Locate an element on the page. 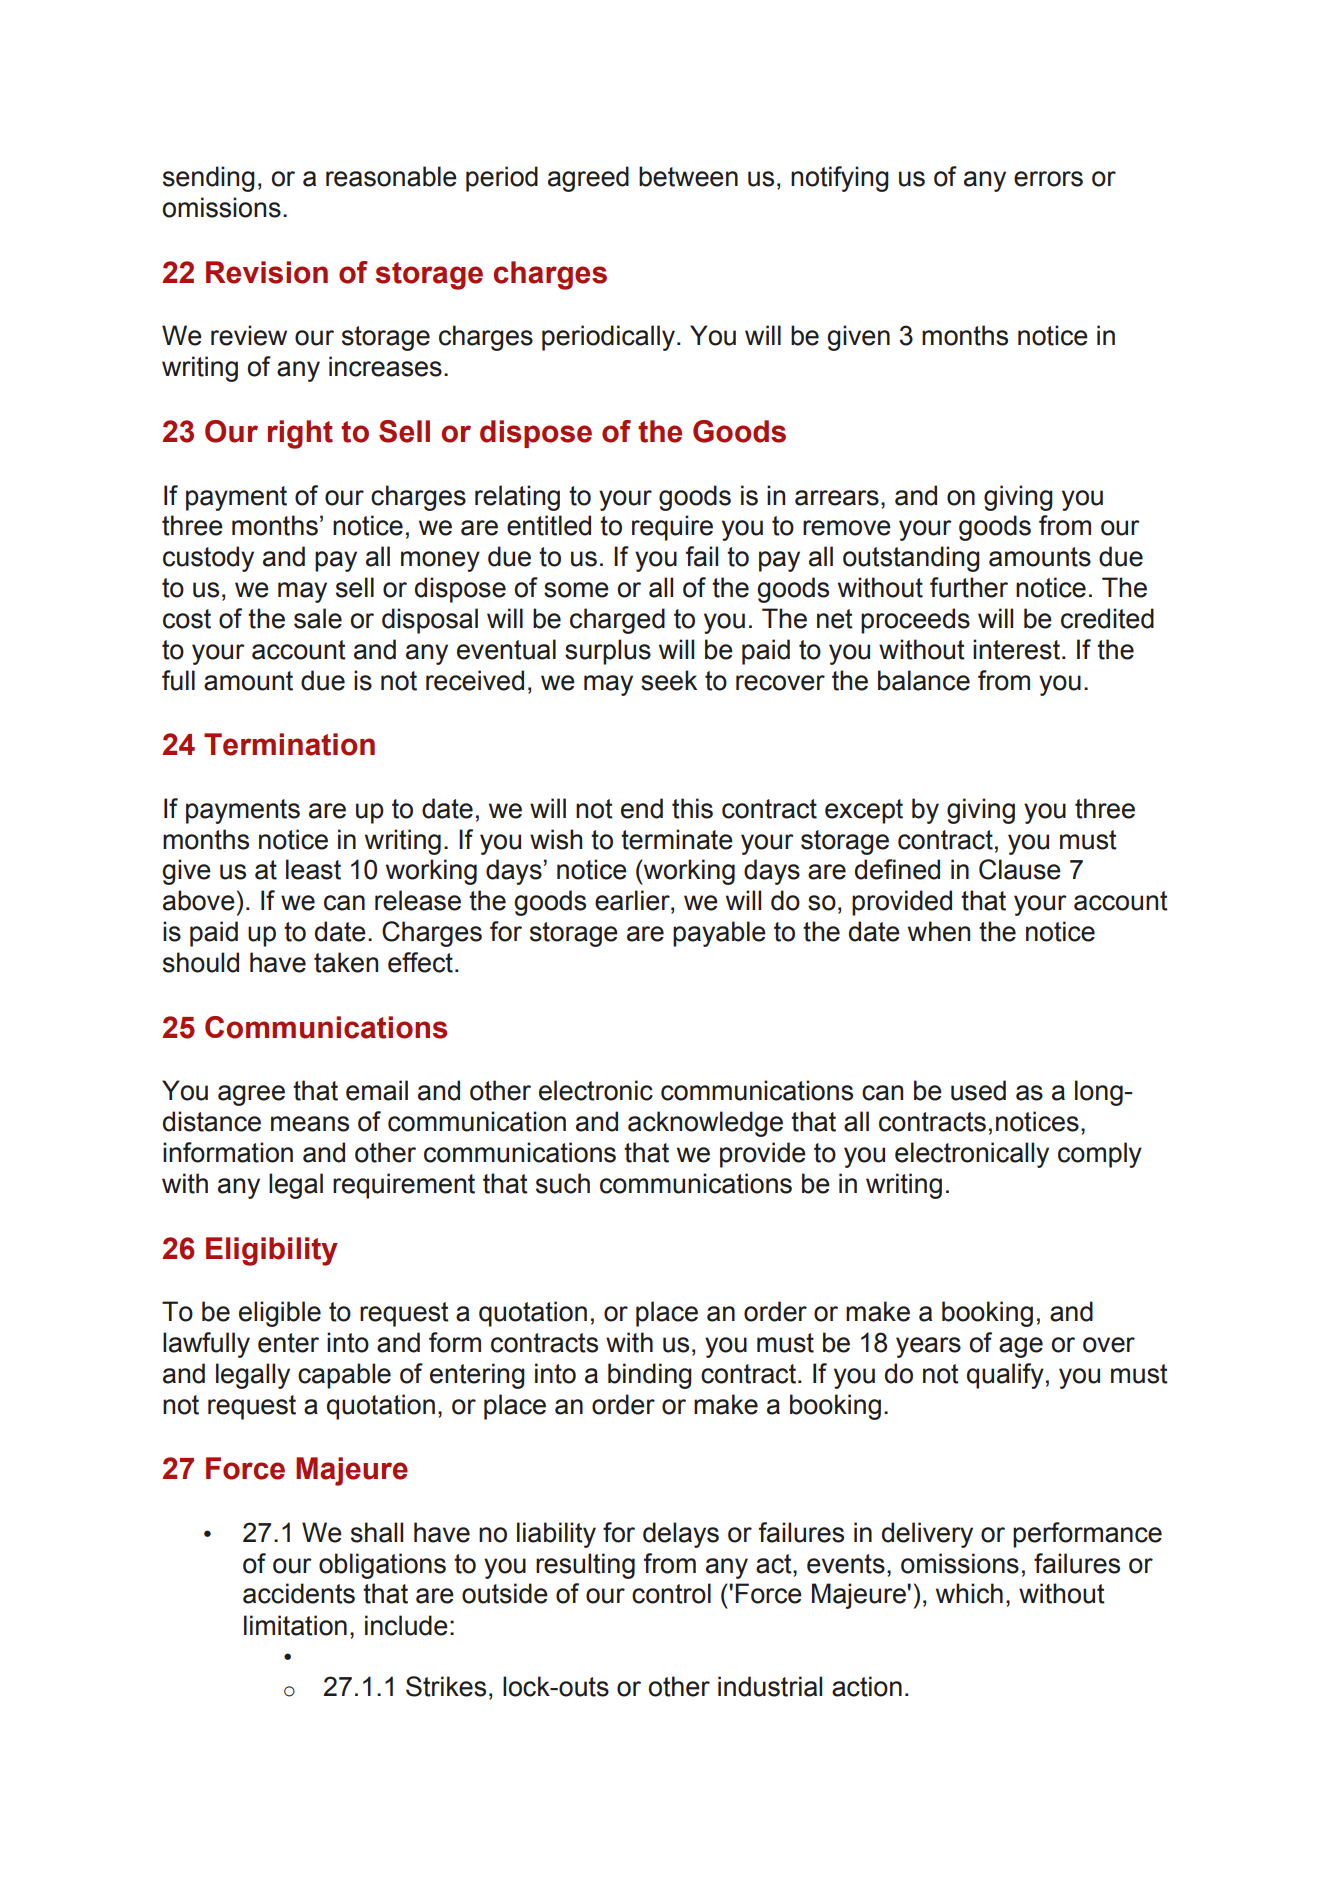 The width and height of the document is (1331, 1883). limitation is located at coordinates (295, 1625).
